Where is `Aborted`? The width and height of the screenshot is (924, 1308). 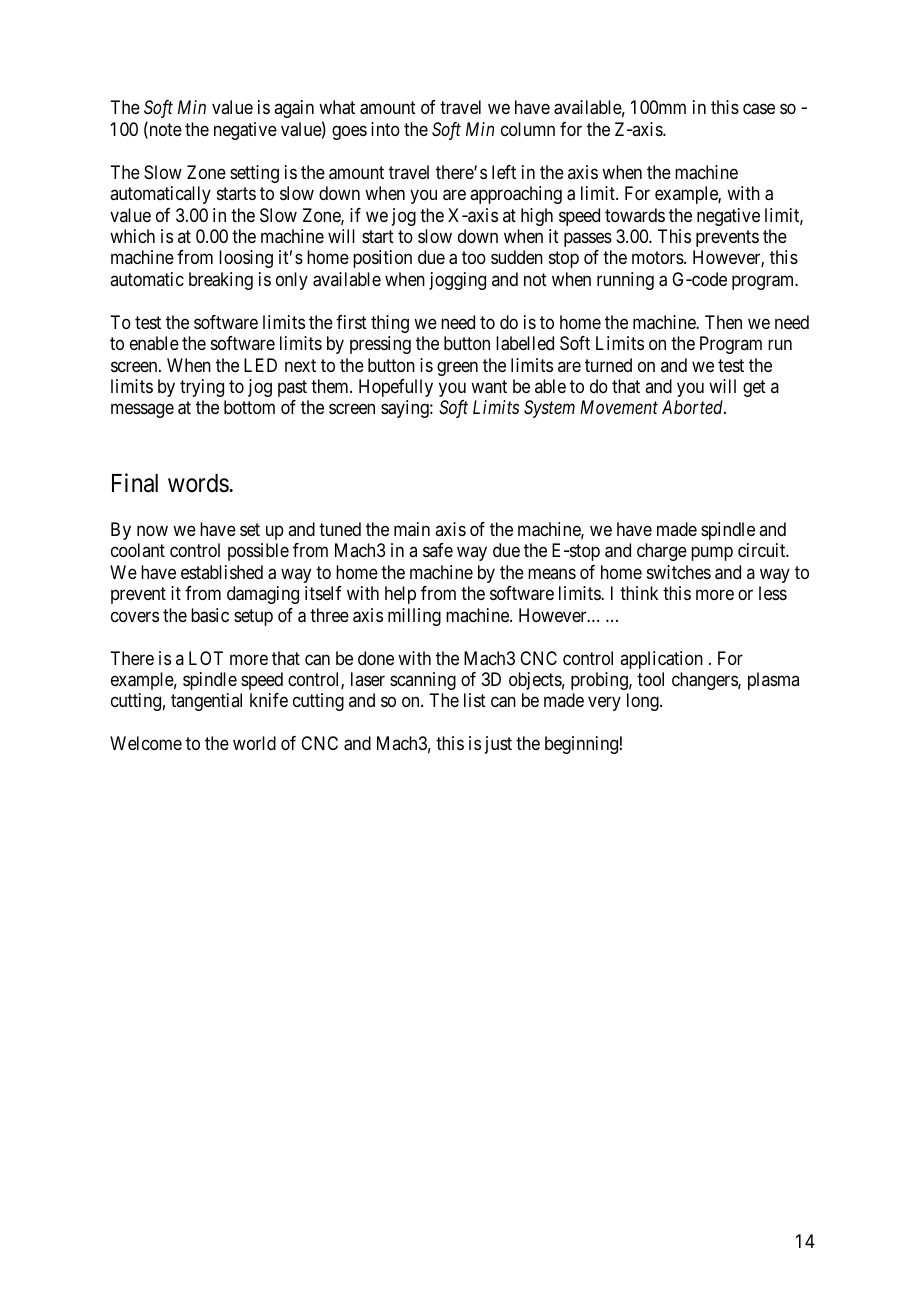
Aborted is located at coordinates (694, 407).
